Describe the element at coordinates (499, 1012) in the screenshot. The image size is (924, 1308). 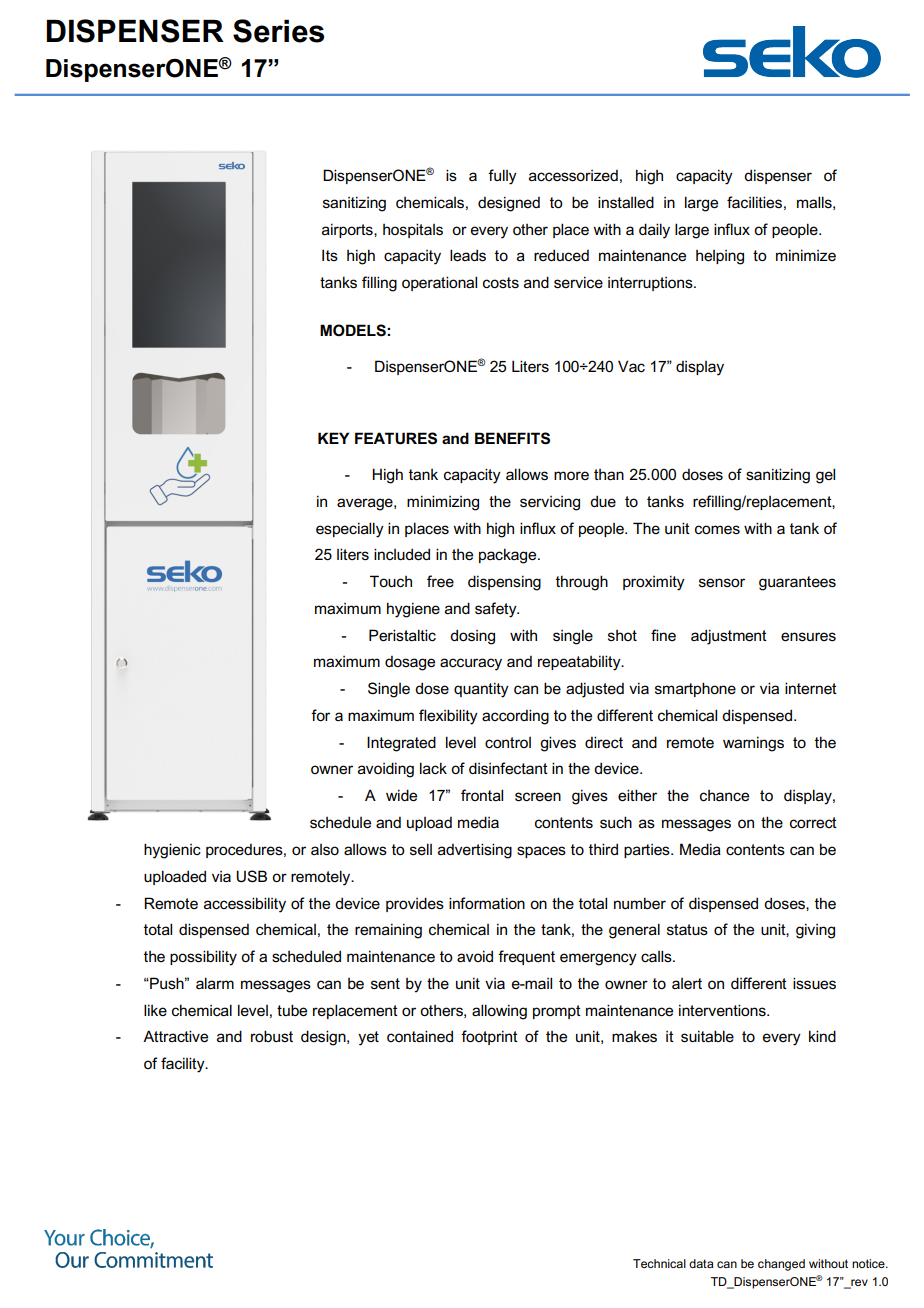
I see `allowing` at that location.
